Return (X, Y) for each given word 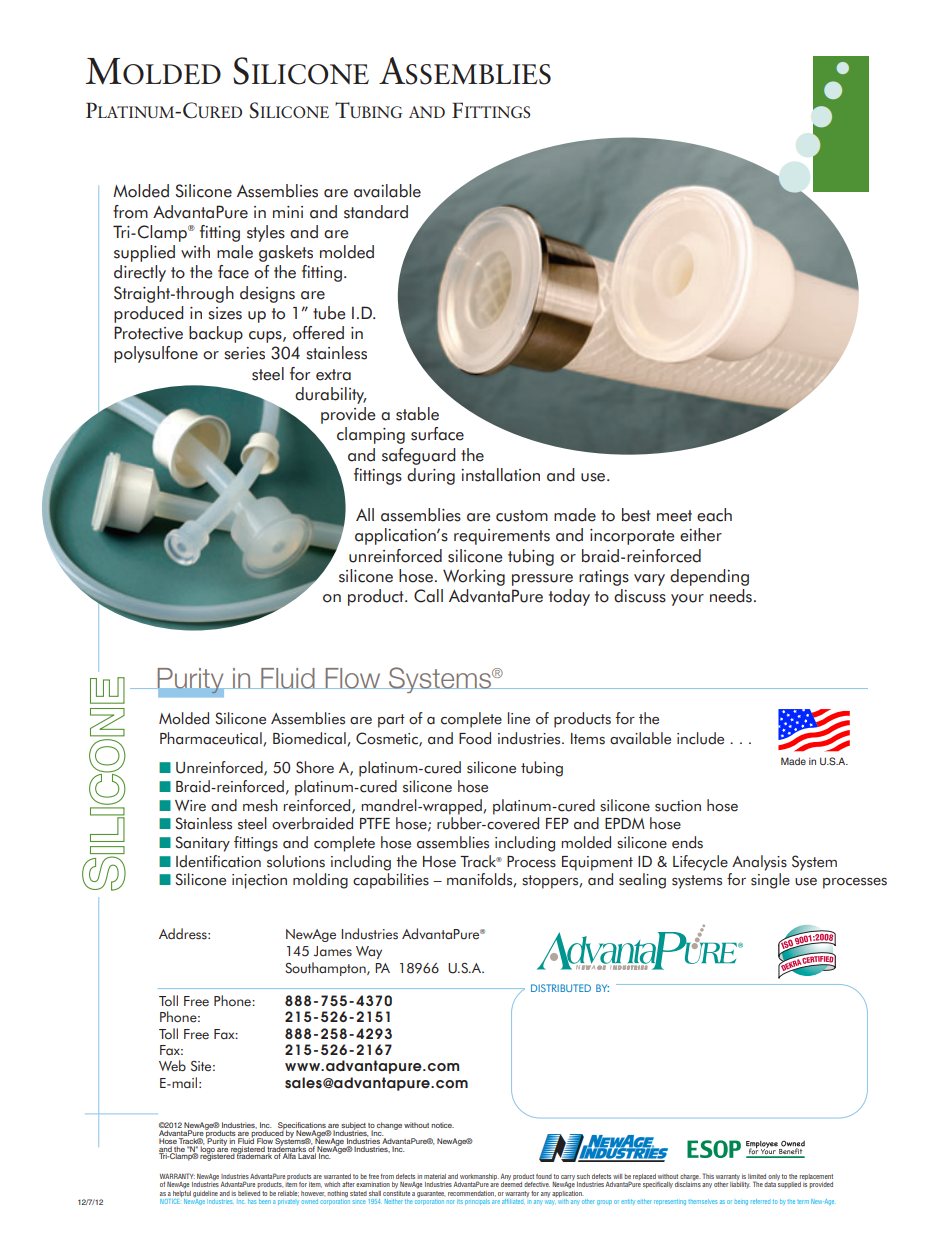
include (700, 738)
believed (249, 1193)
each (714, 515)
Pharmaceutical (212, 739)
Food (475, 738)
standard (376, 212)
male (235, 252)
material (435, 1176)
